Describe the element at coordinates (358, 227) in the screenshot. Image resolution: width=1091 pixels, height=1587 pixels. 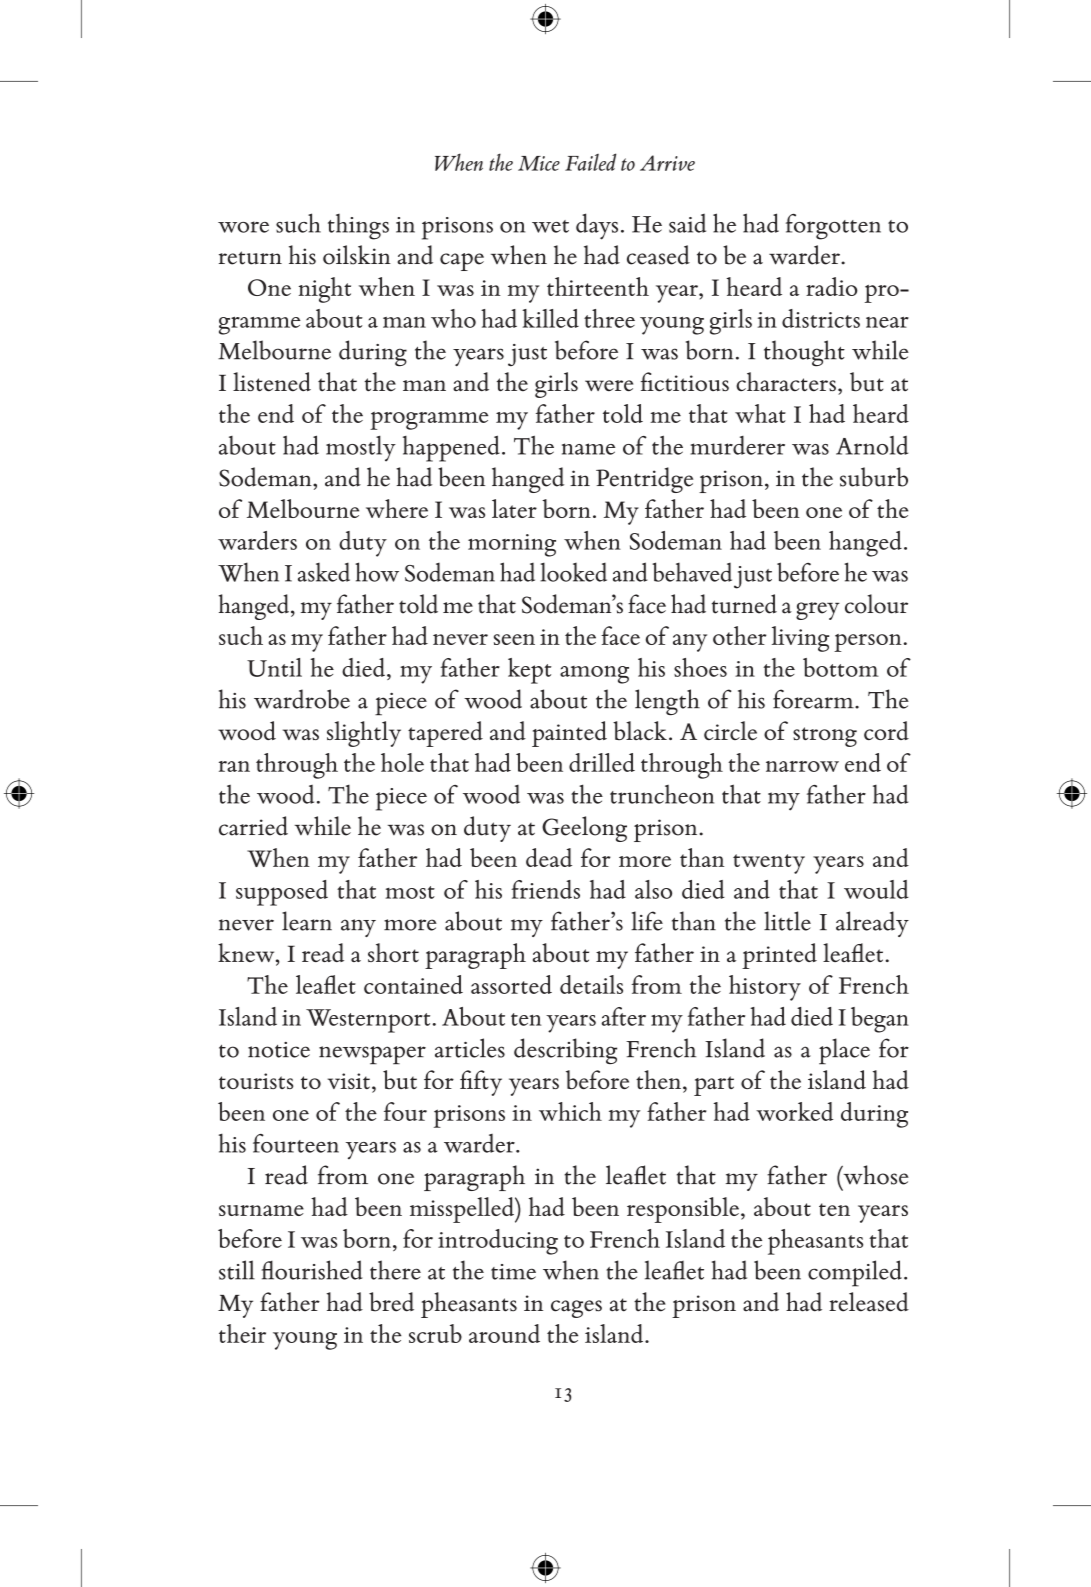
I see `things` at that location.
